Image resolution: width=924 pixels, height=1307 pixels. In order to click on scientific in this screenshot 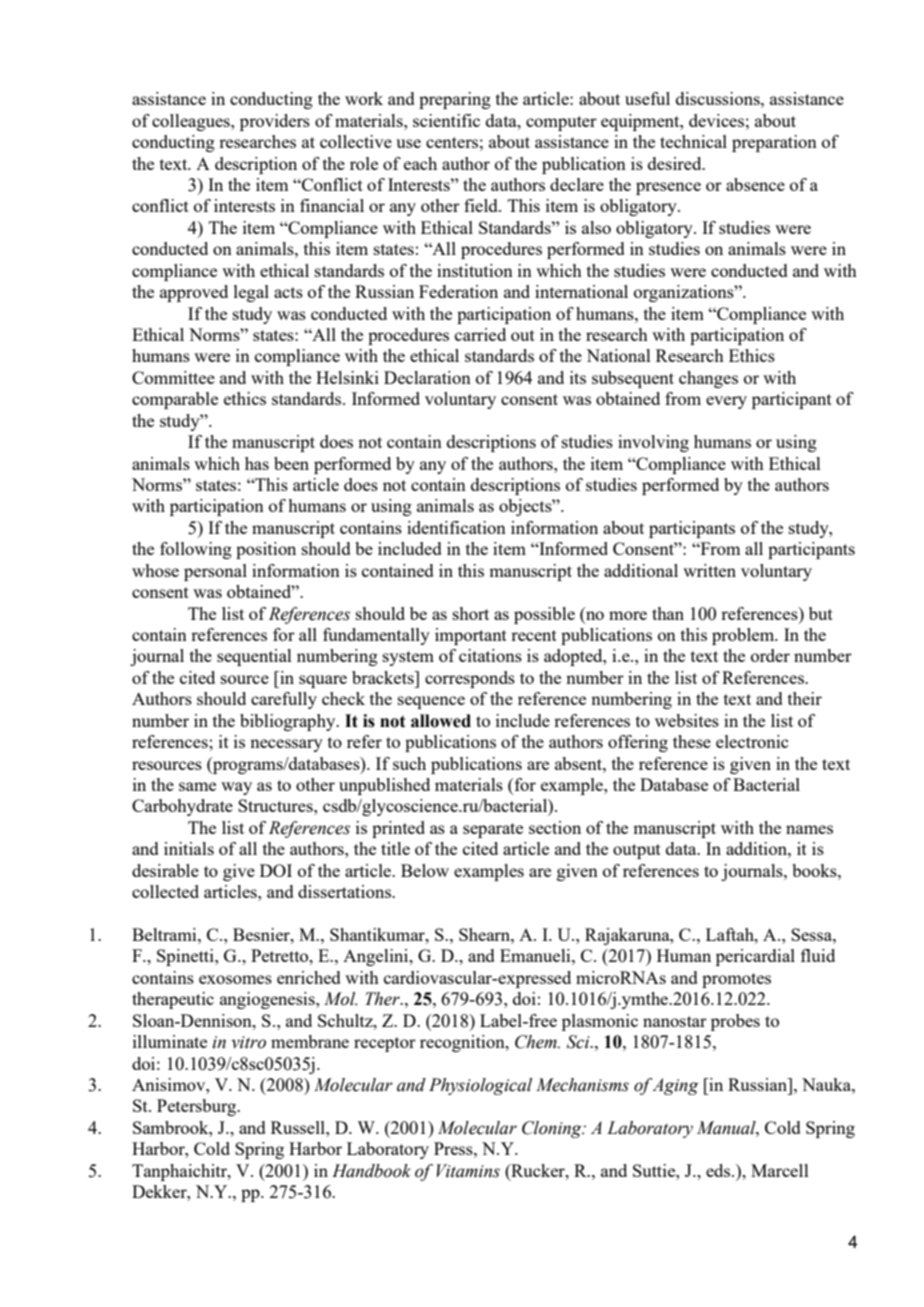, I will do `click(446, 120)`.
